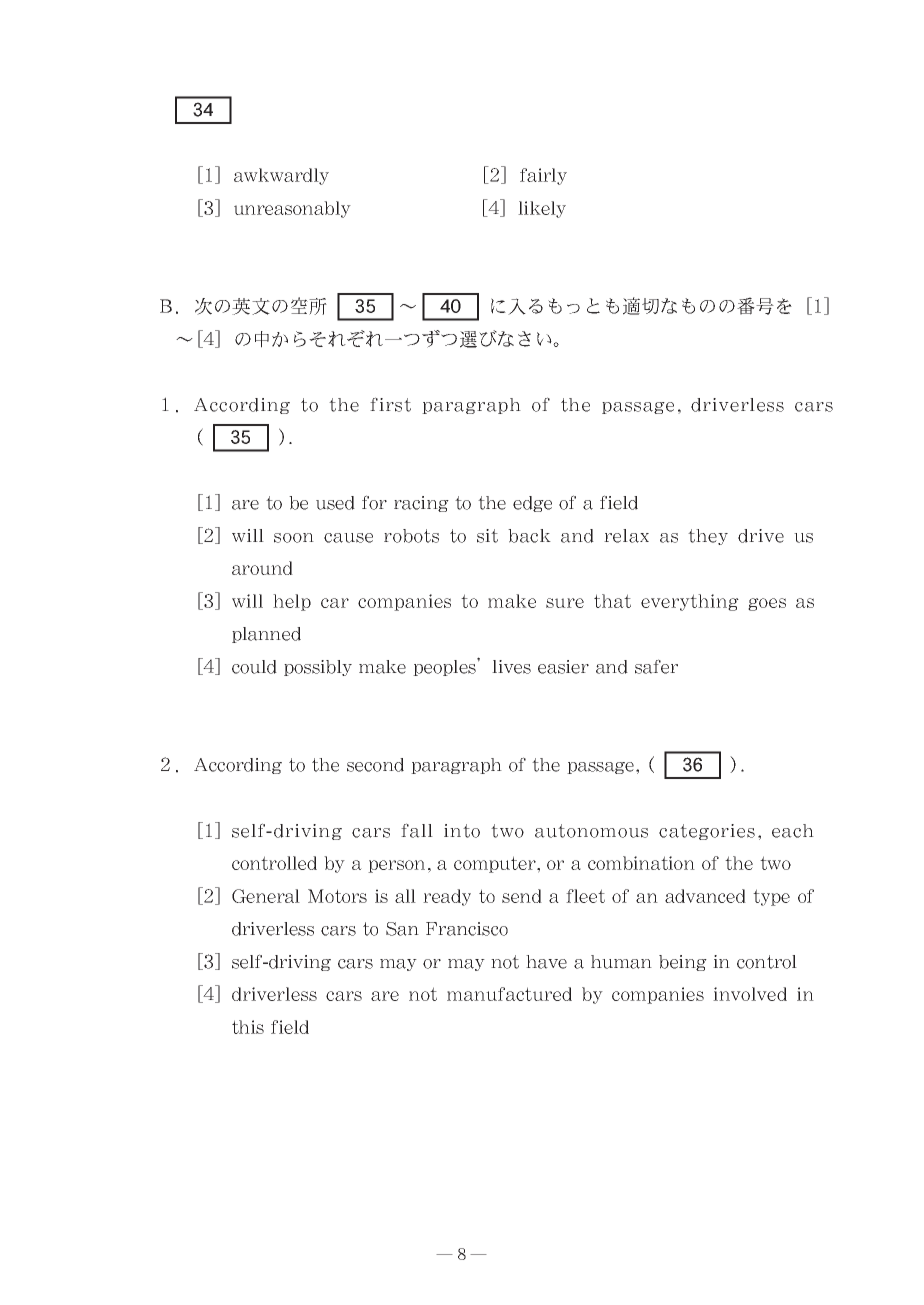  I want to click on first, so click(390, 404).
